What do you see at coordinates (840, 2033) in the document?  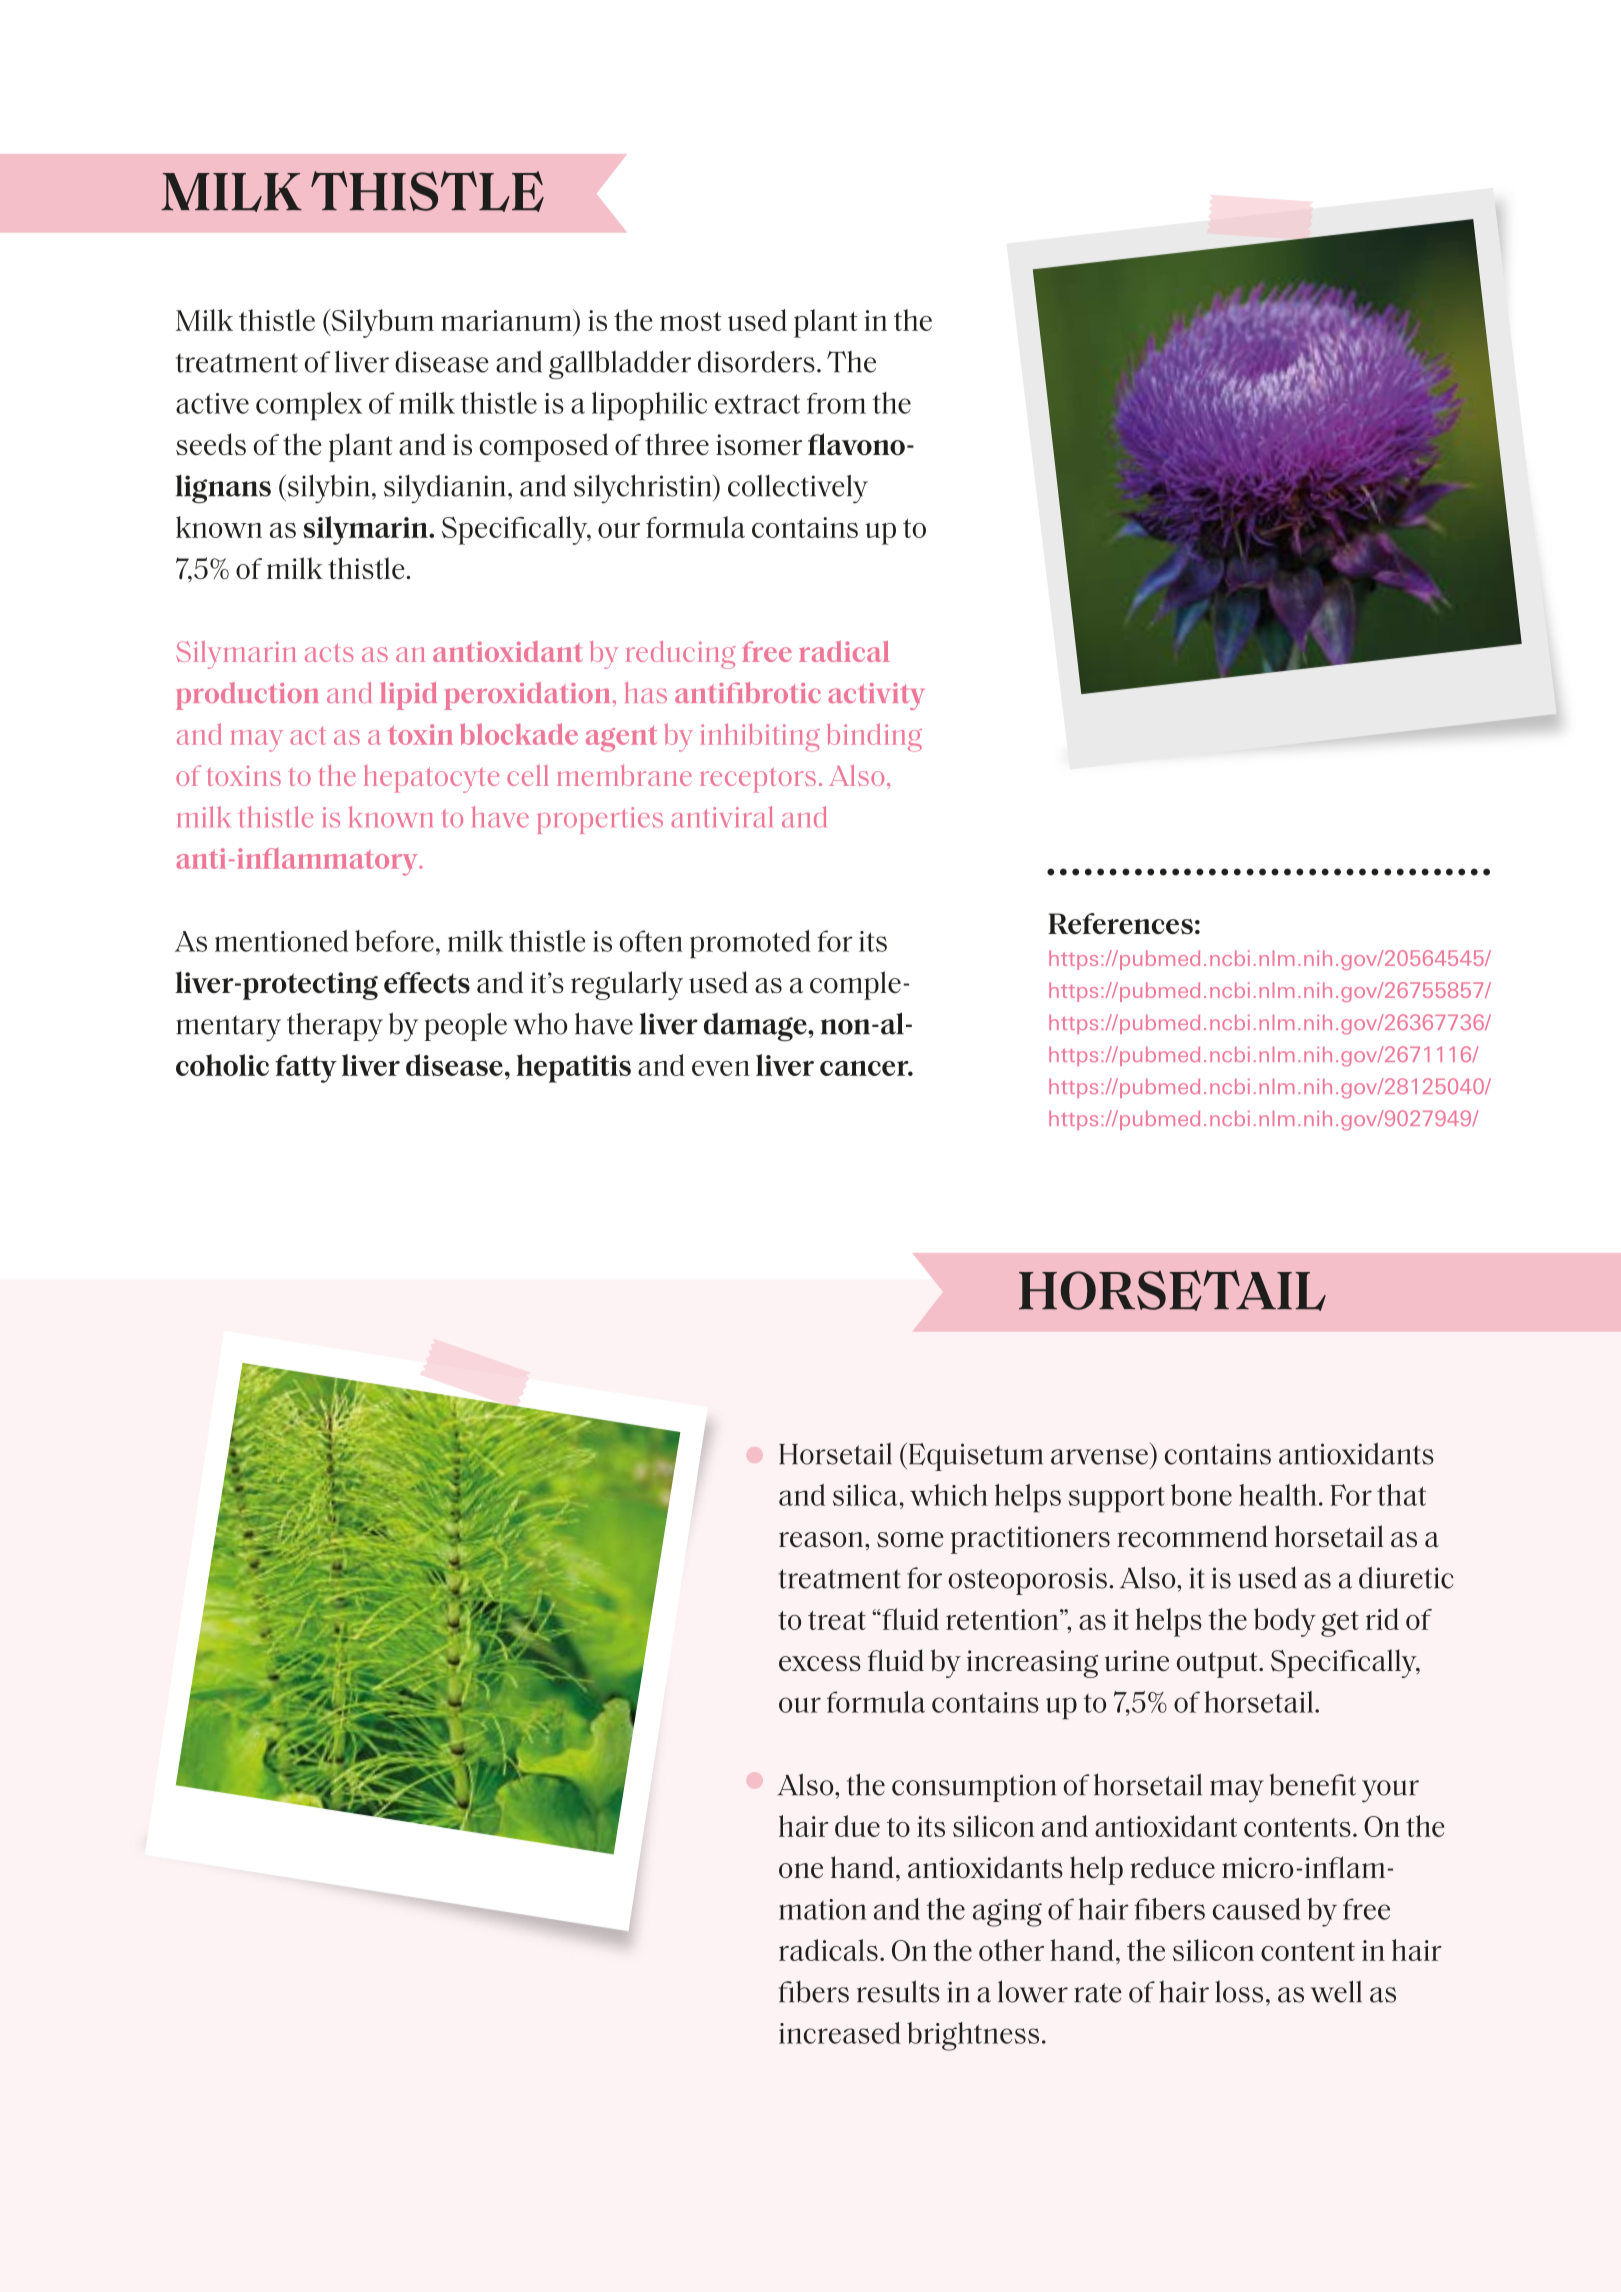 I see `increased` at bounding box center [840, 2033].
